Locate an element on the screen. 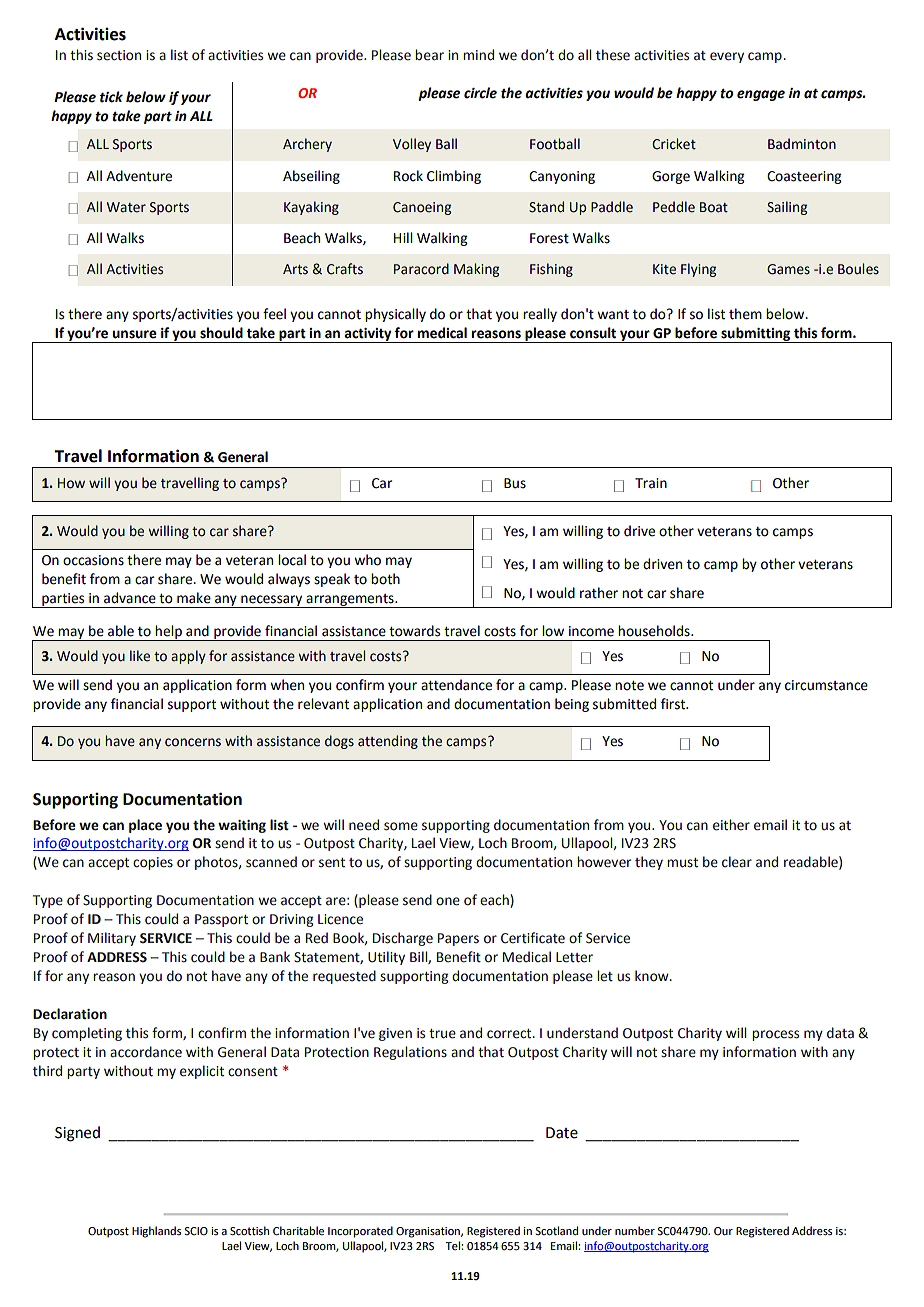 The height and width of the screenshot is (1307, 924). Highlands is located at coordinates (156, 1232).
